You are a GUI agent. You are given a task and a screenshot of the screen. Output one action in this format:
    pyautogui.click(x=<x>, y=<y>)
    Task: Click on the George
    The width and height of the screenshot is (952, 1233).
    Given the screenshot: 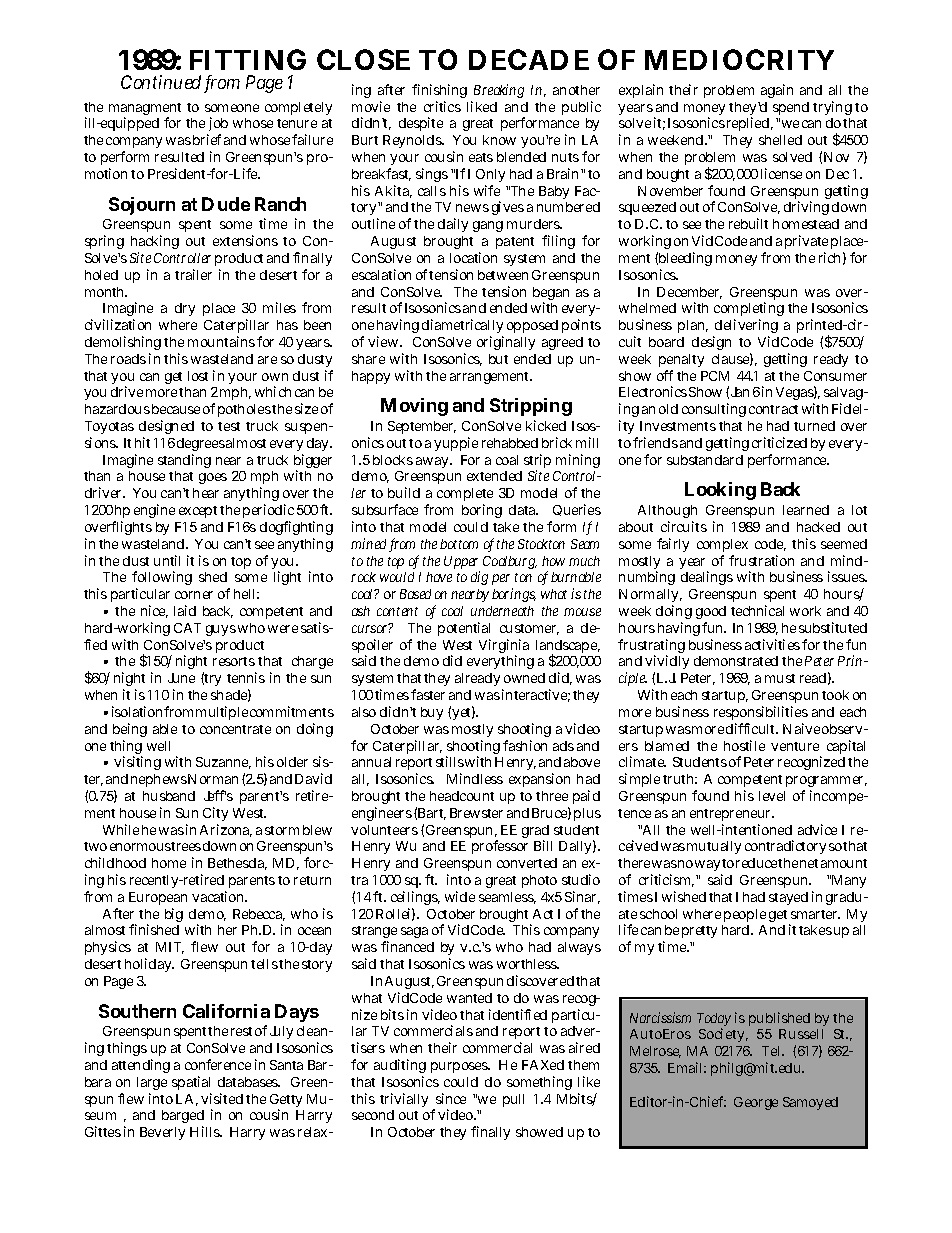 What is the action you would take?
    pyautogui.click(x=756, y=1103)
